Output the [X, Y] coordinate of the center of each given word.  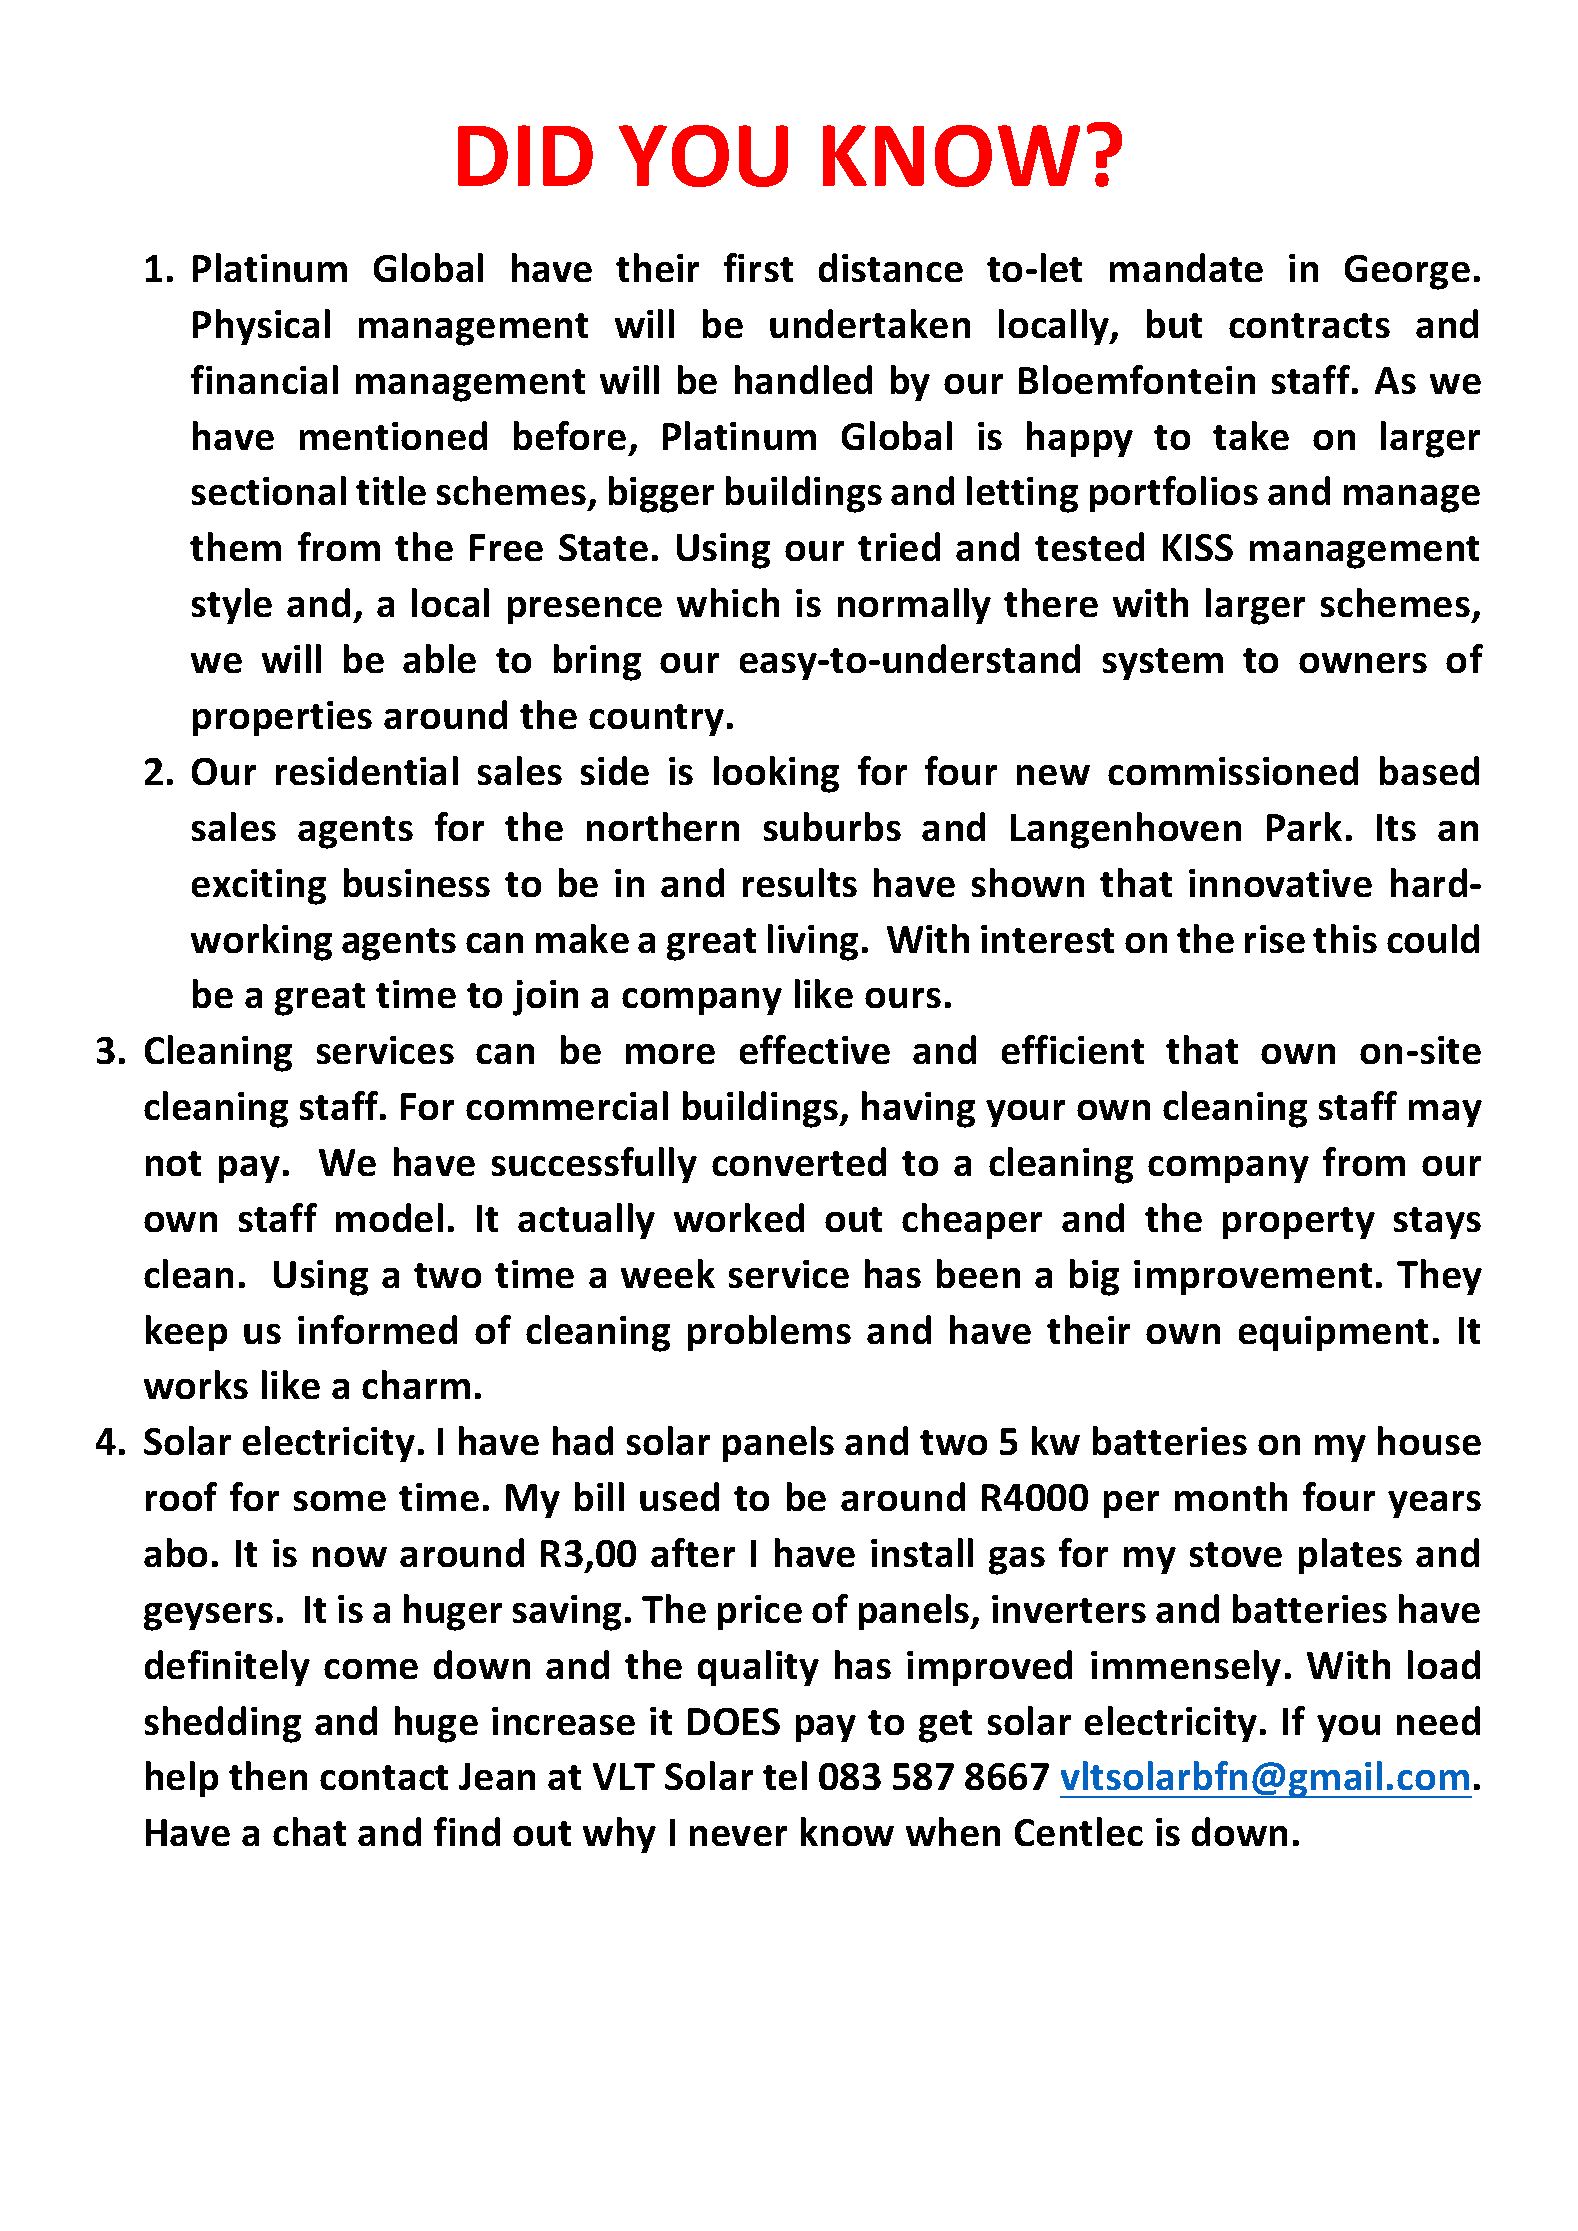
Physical [261, 327]
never [738, 1836]
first [758, 267]
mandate [1186, 267]
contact [384, 1777]
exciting [259, 887]
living [813, 942]
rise [1275, 939]
